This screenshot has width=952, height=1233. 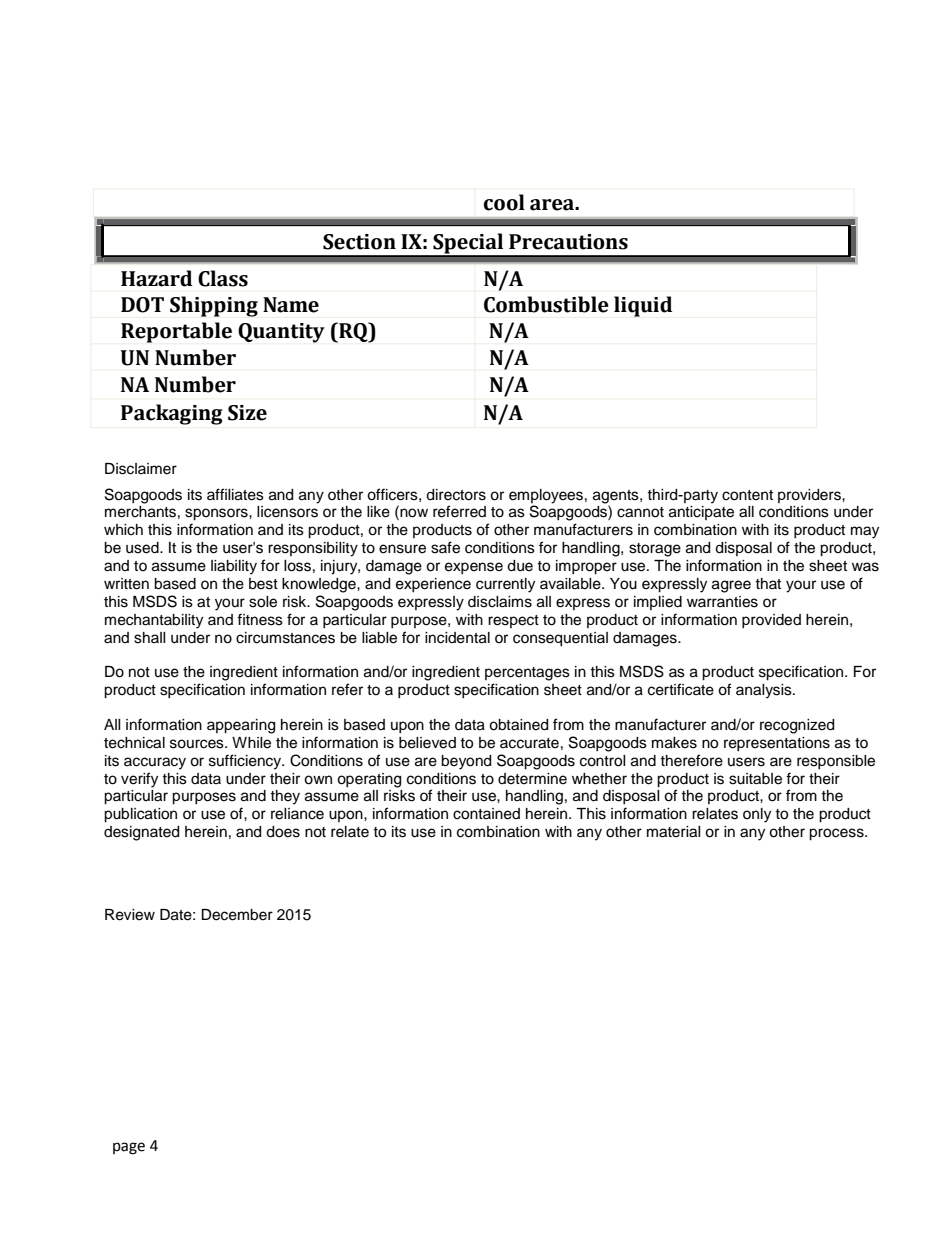 What do you see at coordinates (223, 278) in the screenshot?
I see `Class` at bounding box center [223, 278].
